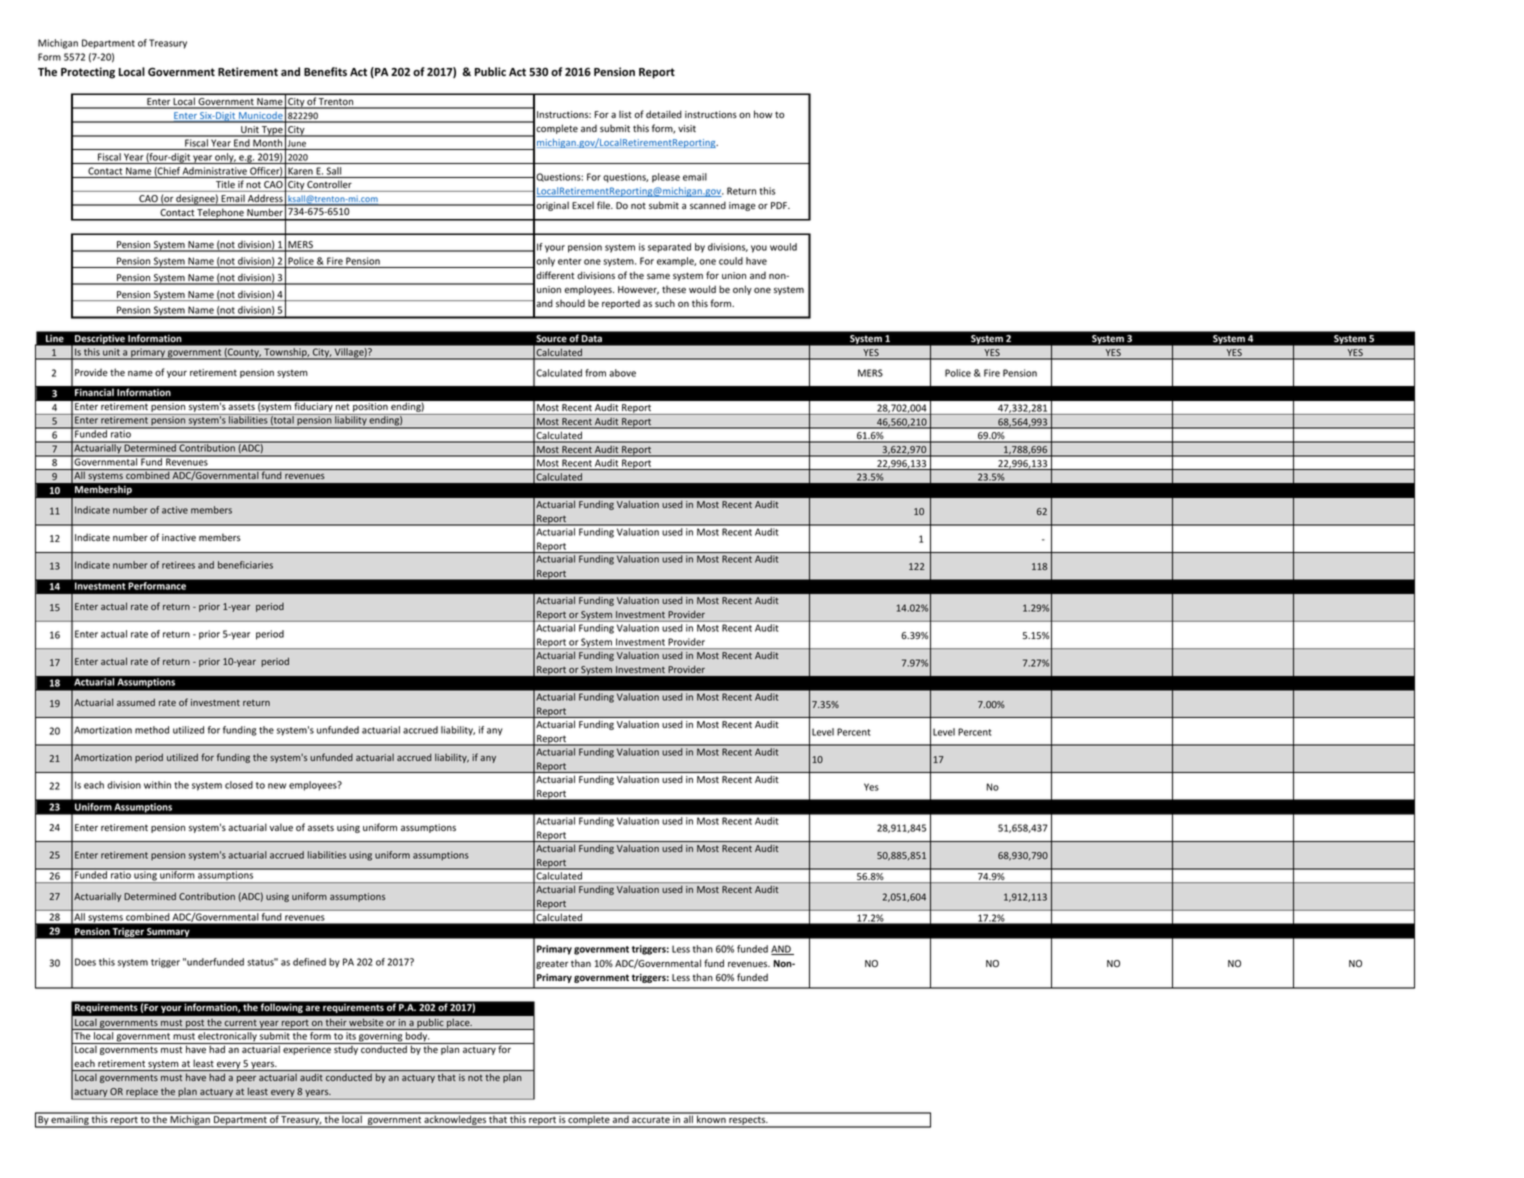  What do you see at coordinates (325, 71) in the screenshot?
I see `Benefits` at bounding box center [325, 71].
